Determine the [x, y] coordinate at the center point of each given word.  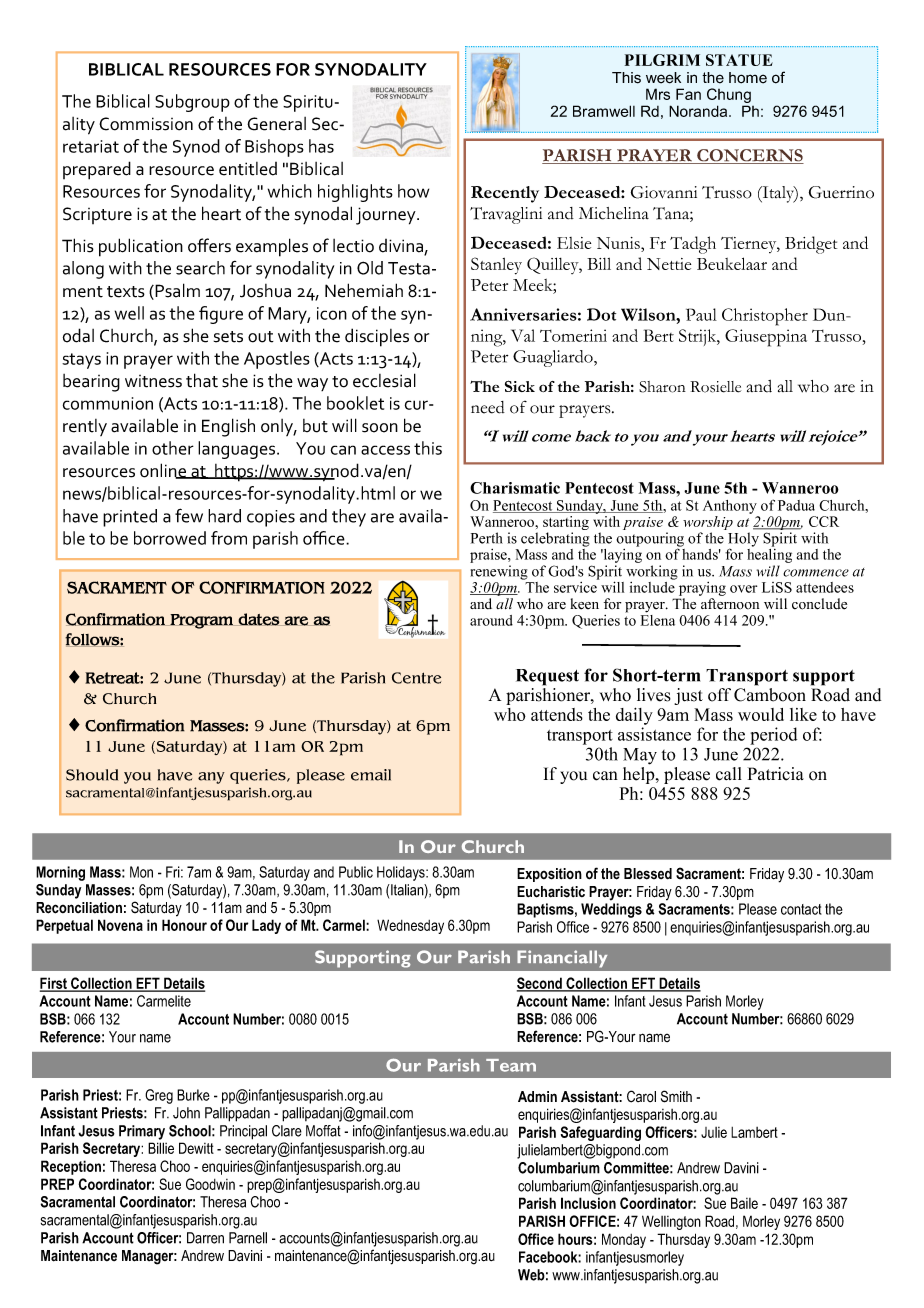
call [729, 774]
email [371, 775]
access [385, 450]
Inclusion [588, 1203]
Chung [729, 97]
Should [92, 775]
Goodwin [210, 1184]
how [413, 191]
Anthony [730, 507]
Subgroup [192, 103]
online [164, 471]
